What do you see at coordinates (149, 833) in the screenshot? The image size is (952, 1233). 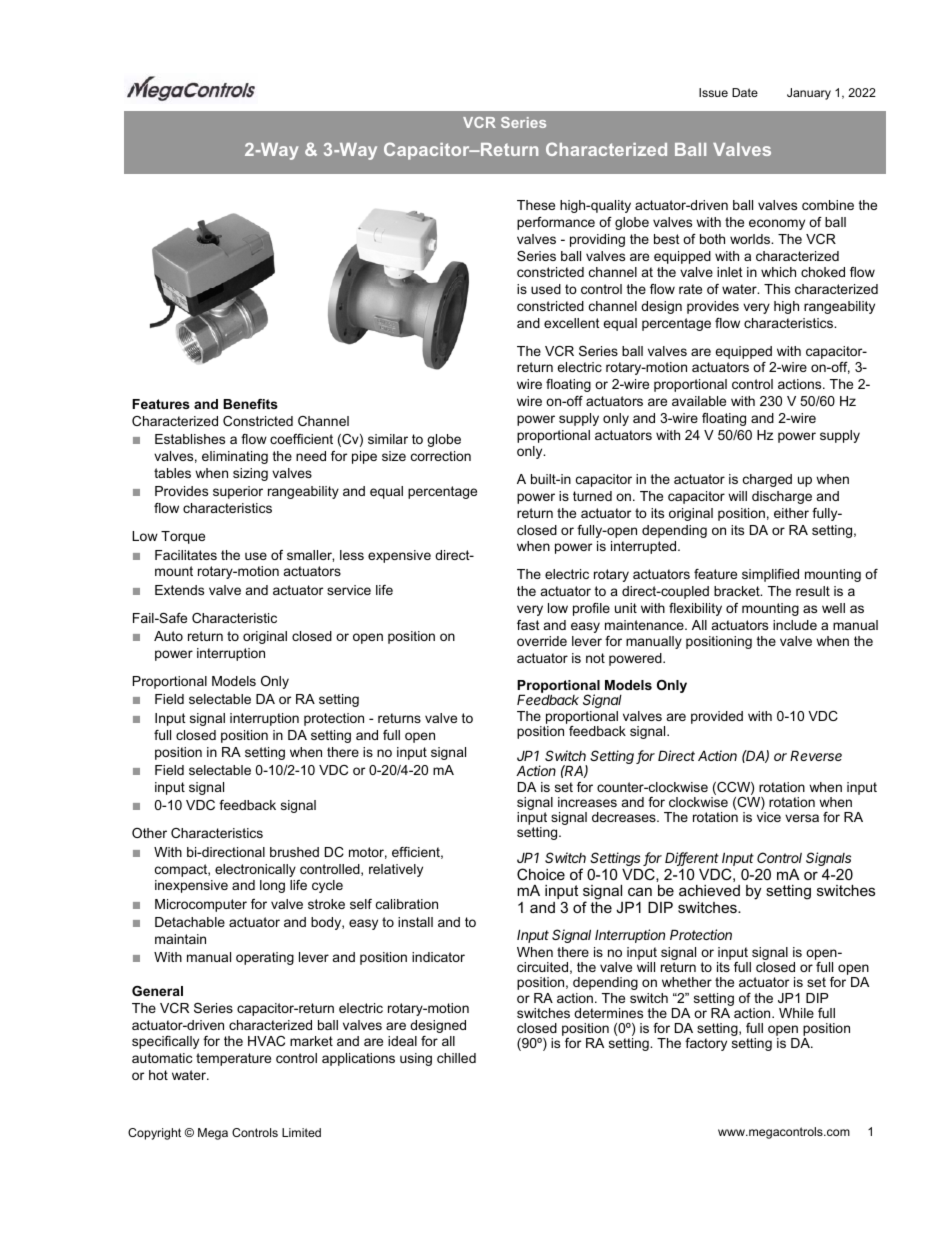 I see `Other` at bounding box center [149, 833].
